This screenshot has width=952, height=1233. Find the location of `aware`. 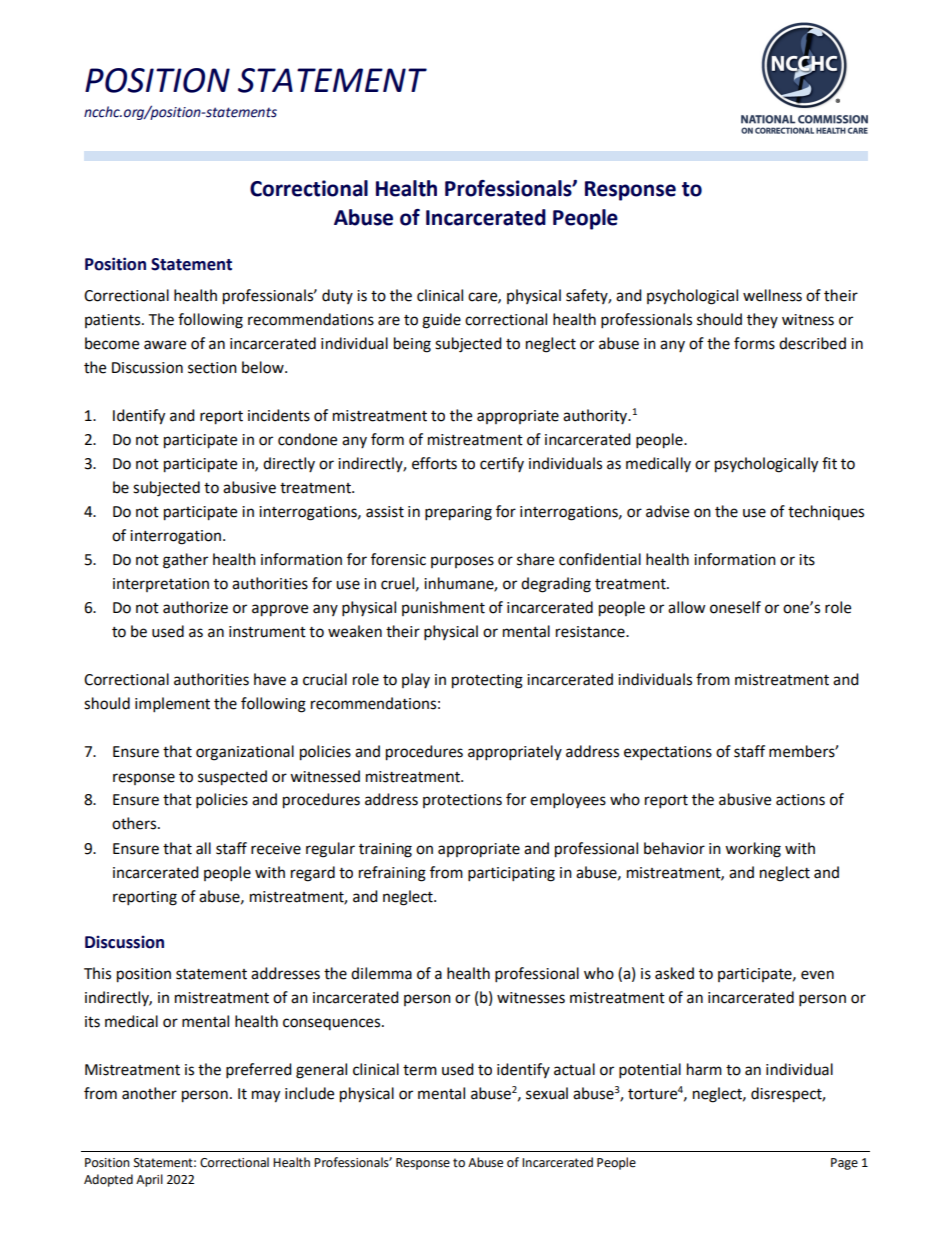

aware is located at coordinates (165, 345).
